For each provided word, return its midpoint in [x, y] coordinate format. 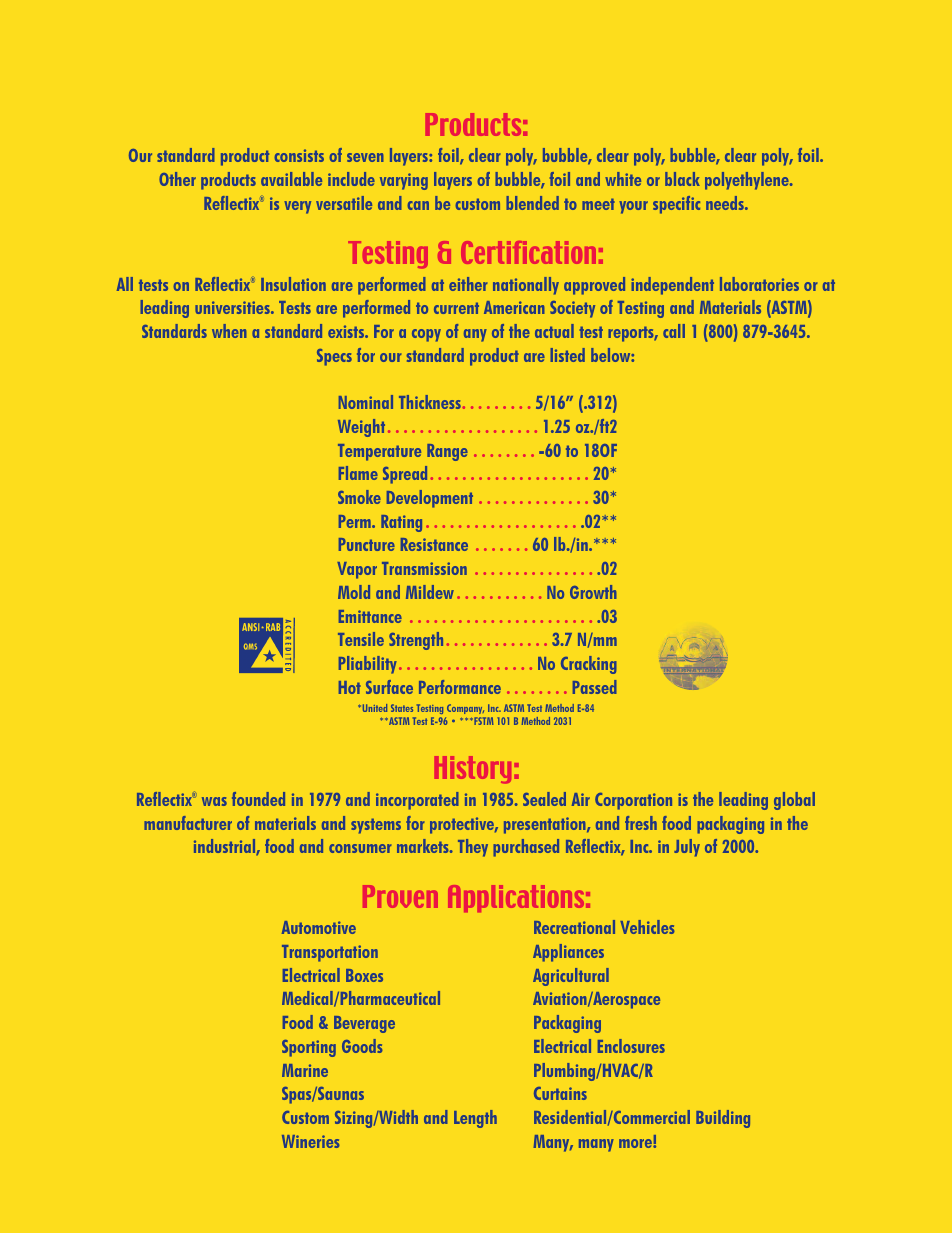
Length [475, 1119]
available [291, 179]
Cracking [589, 665]
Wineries [311, 1141]
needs [726, 203]
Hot [350, 687]
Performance [460, 687]
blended [532, 203]
